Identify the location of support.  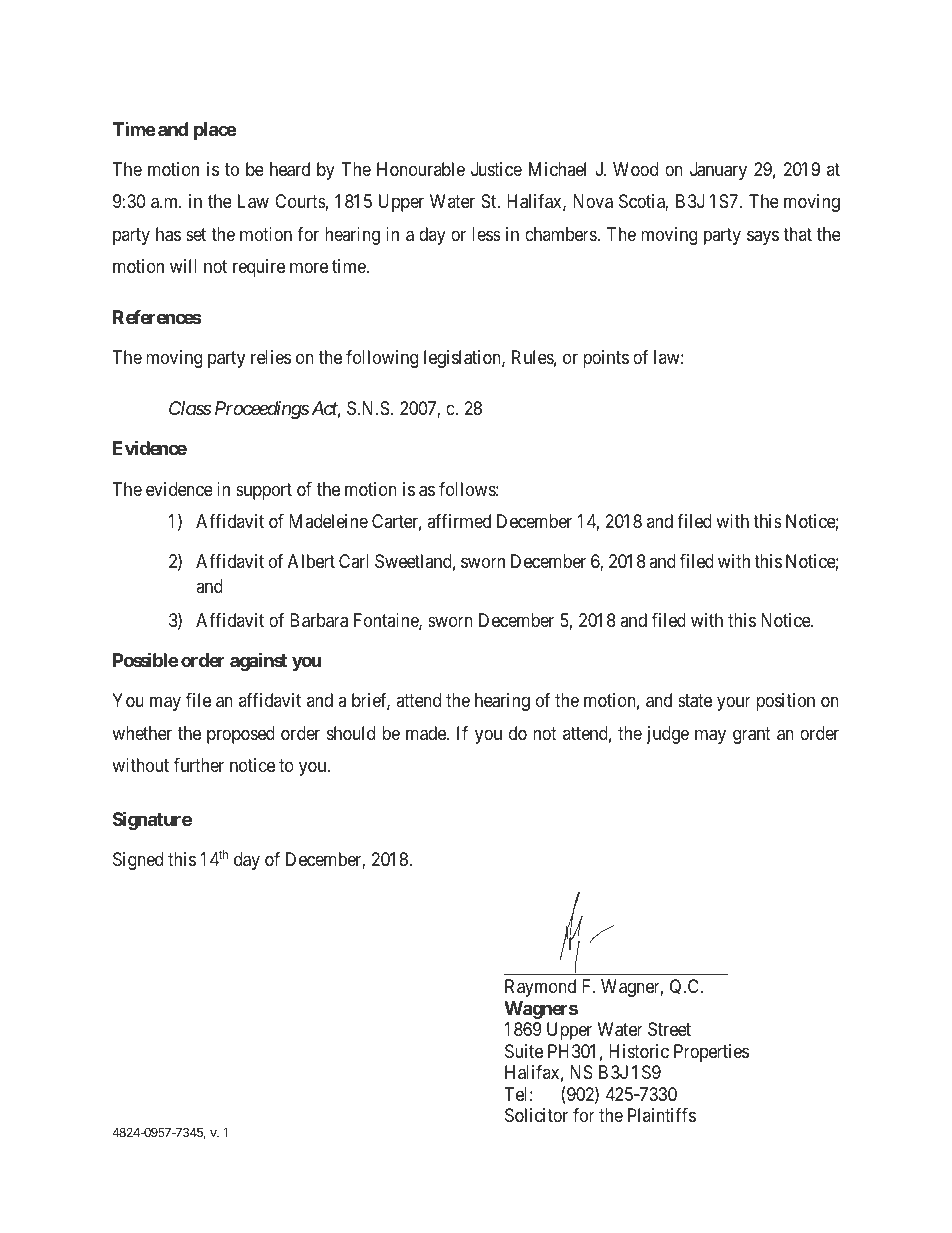
(264, 491).
